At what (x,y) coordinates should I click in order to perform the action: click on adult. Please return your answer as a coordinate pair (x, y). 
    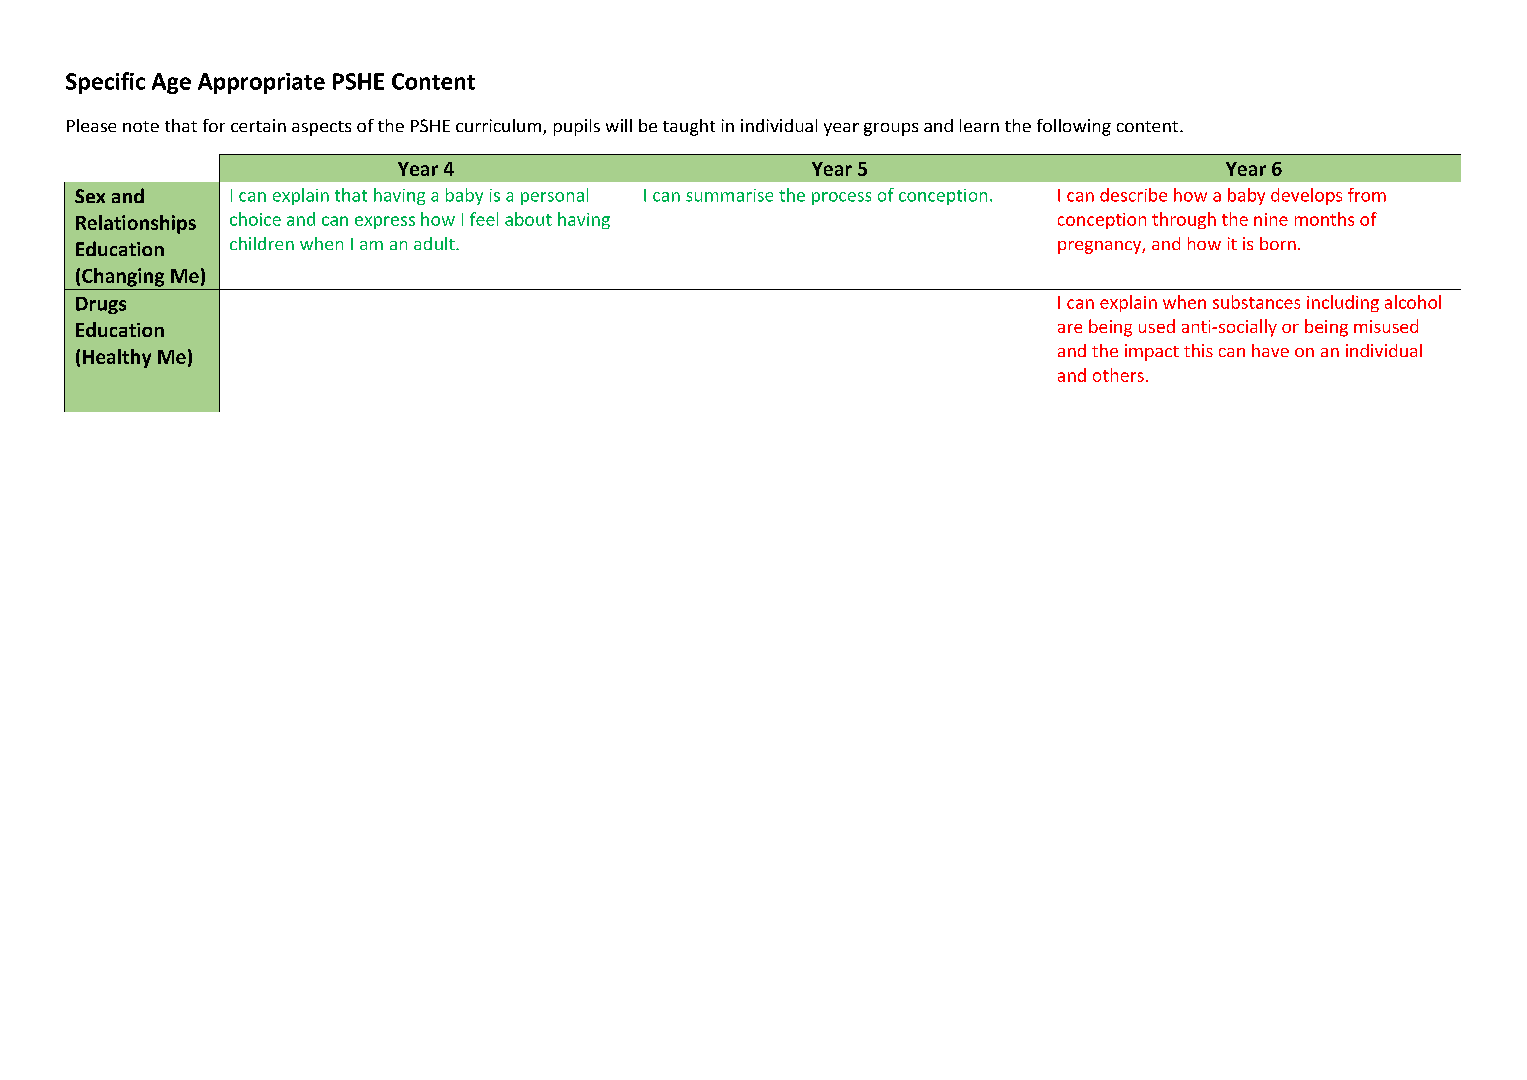
    Looking at the image, I should click on (435, 243).
